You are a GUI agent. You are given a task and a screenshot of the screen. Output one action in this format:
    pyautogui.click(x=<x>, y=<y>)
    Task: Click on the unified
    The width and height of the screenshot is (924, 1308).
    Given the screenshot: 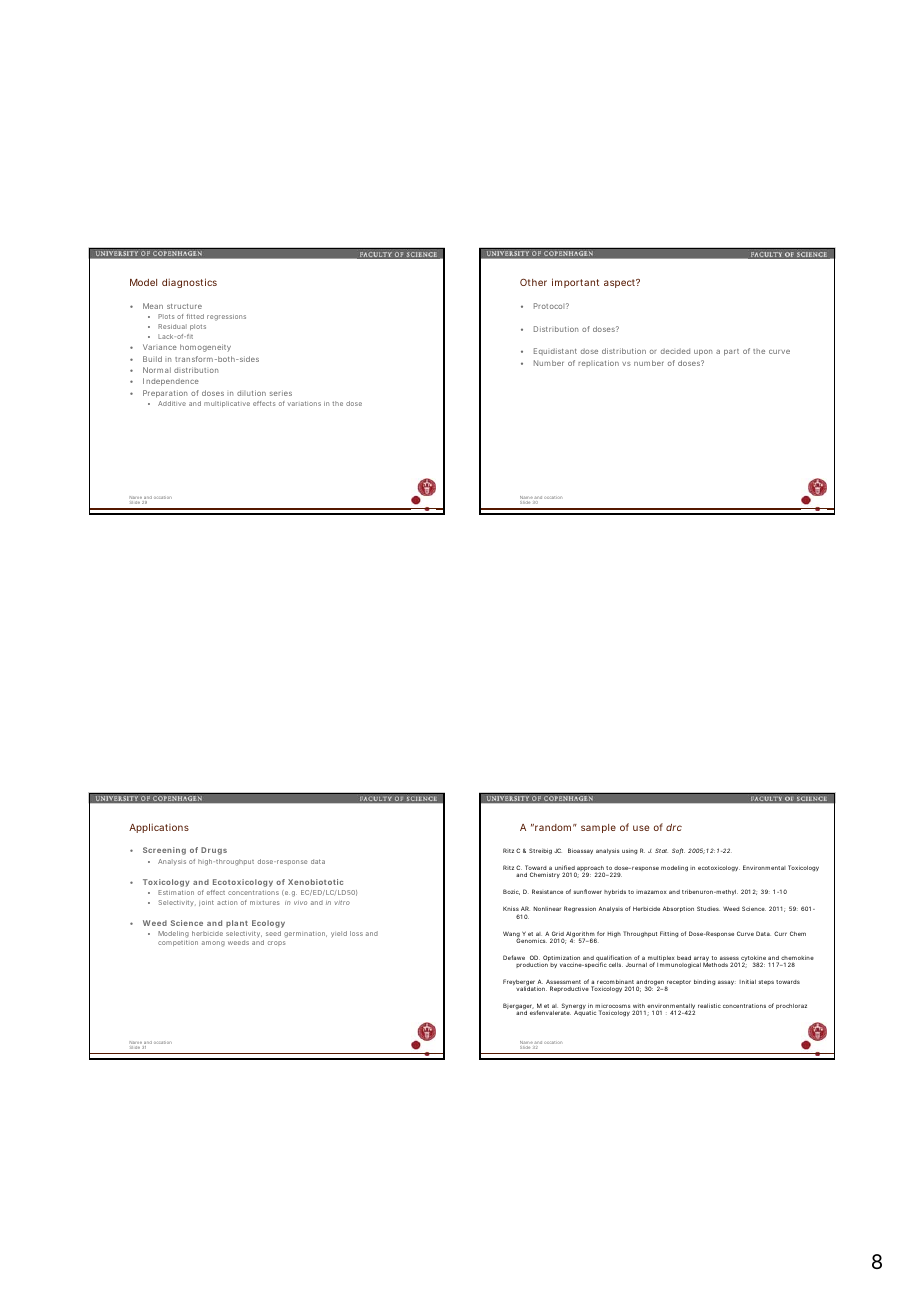 What is the action you would take?
    pyautogui.click(x=565, y=869)
